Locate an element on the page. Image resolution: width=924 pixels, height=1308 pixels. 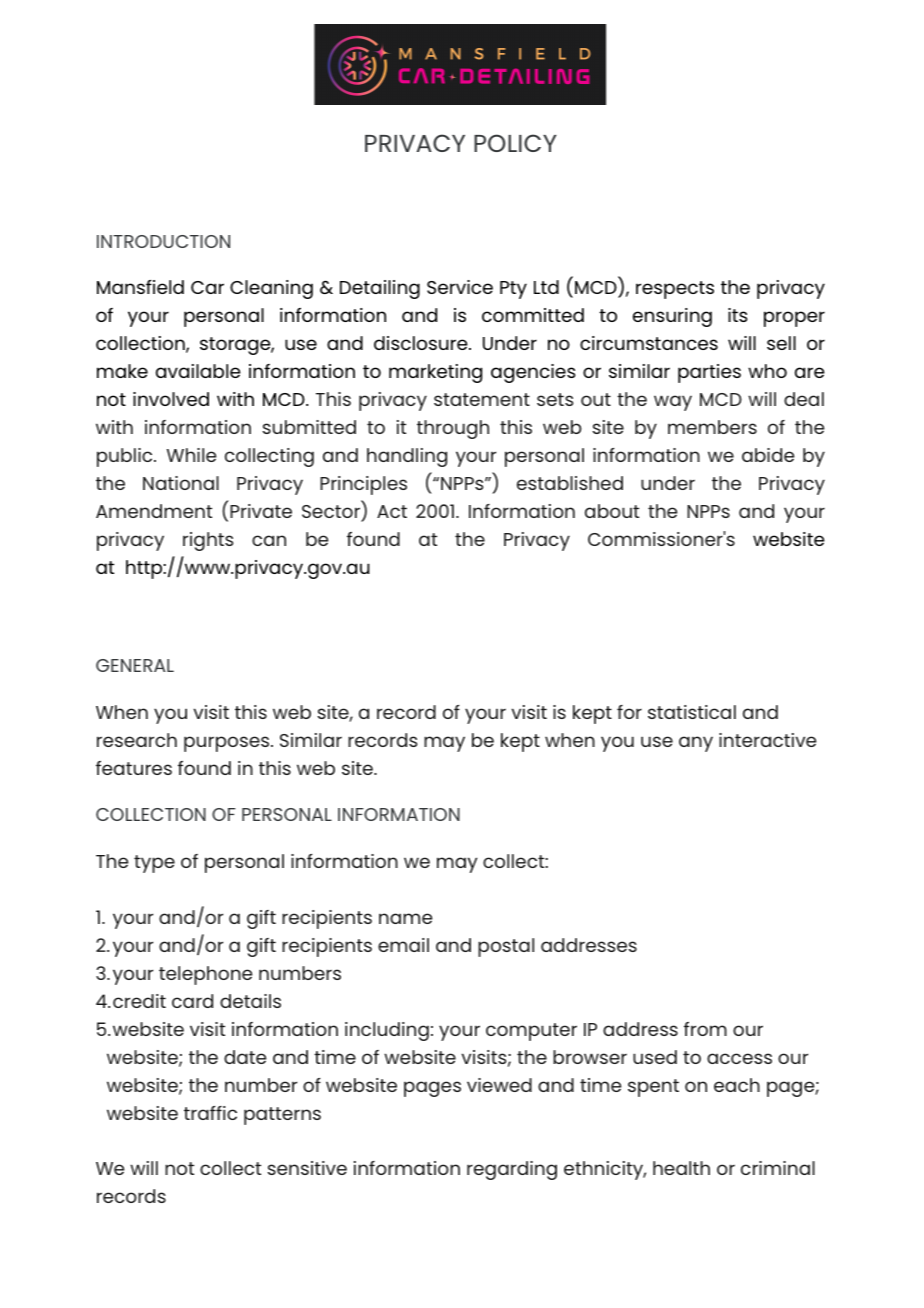
traffic is located at coordinates (210, 1113).
